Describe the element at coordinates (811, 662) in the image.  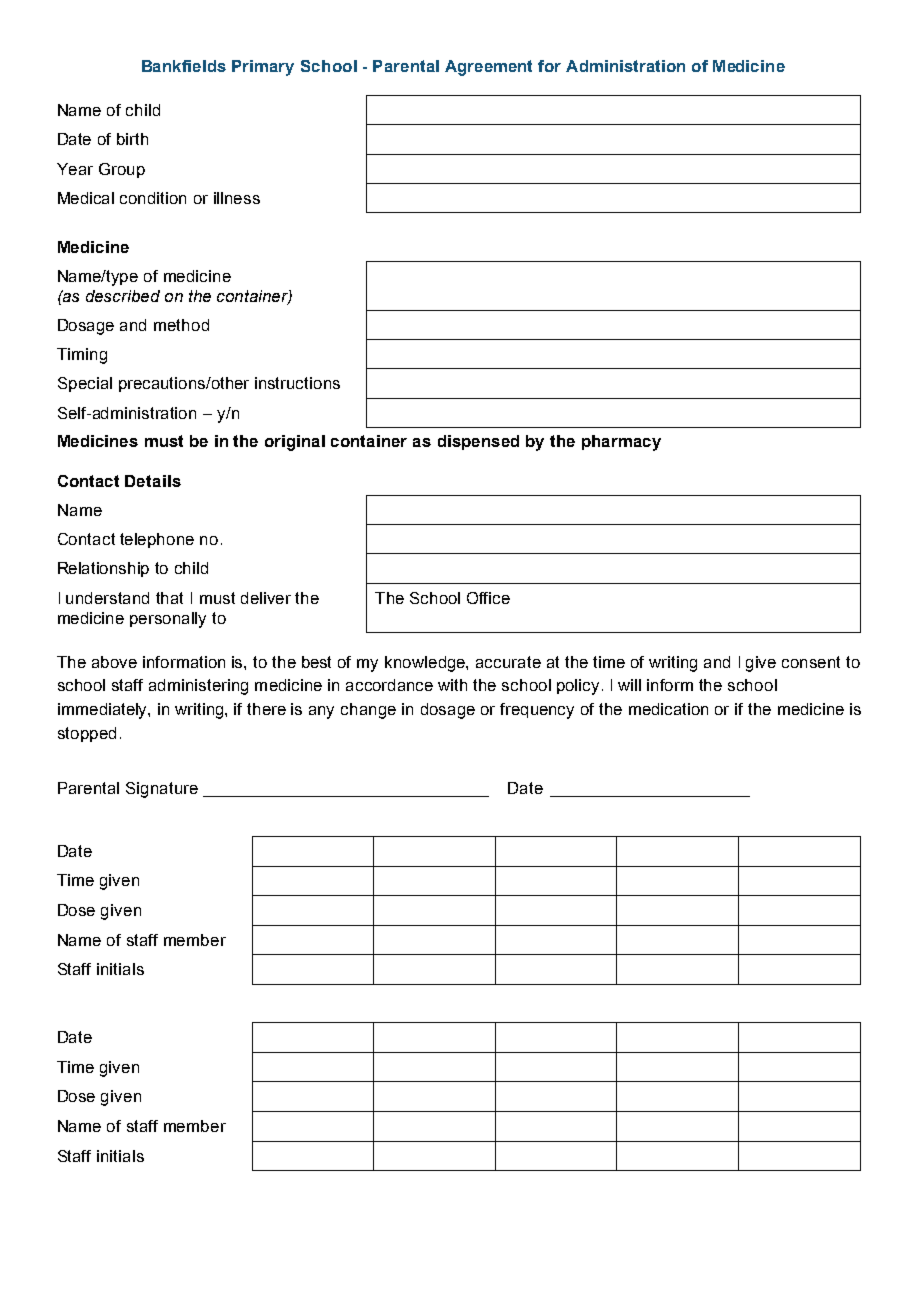
I see `consent` at that location.
